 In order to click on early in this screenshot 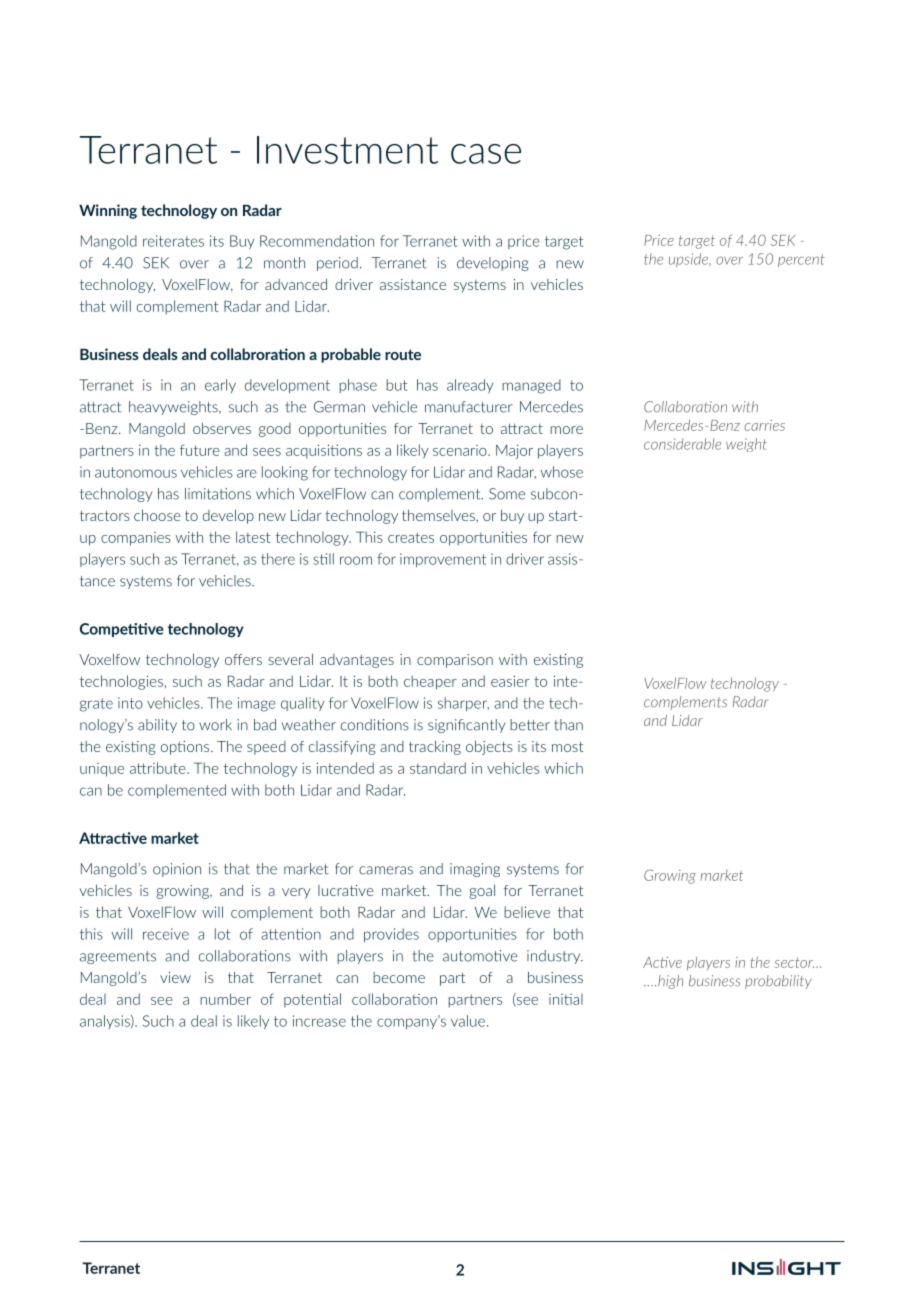, I will do `click(220, 386)`.
